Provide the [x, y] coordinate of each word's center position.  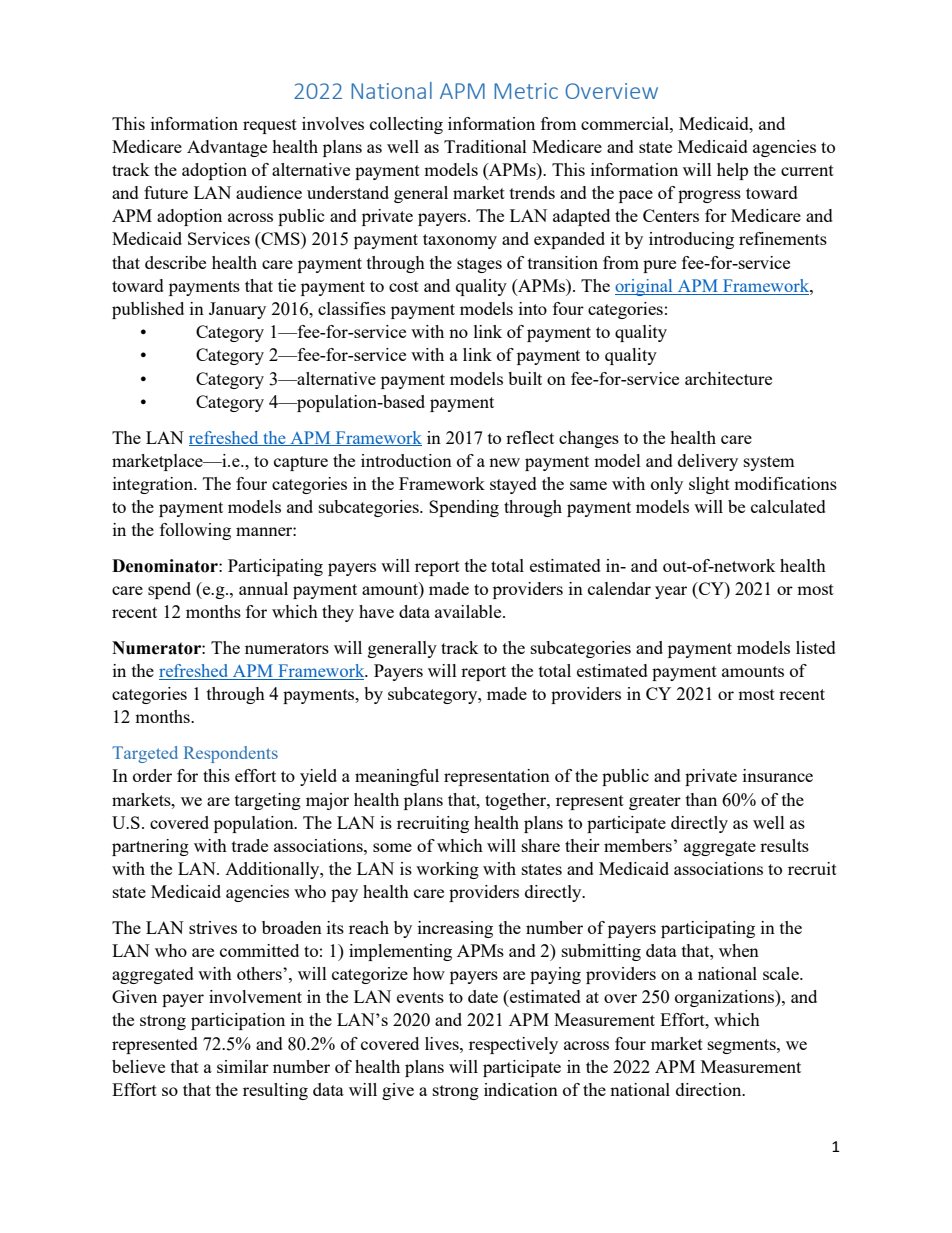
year [671, 592]
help [732, 171]
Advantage [227, 148]
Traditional [485, 146]
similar [243, 1066]
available [469, 611]
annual [263, 588]
